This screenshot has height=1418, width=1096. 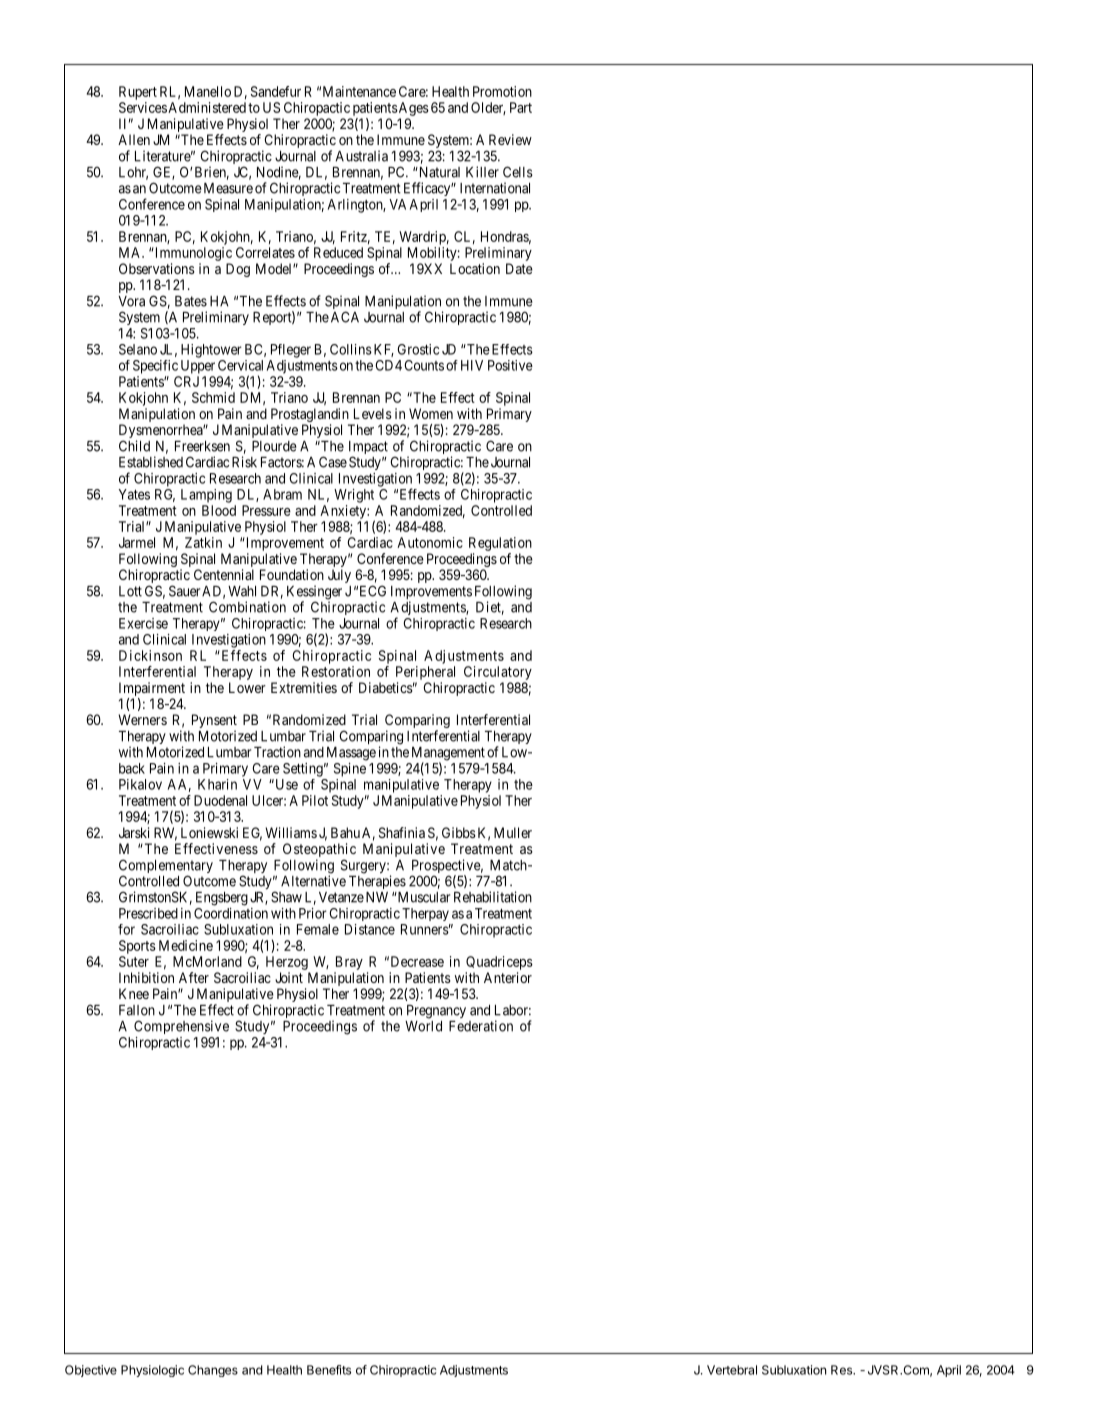 I want to click on Impairment, so click(x=152, y=689).
